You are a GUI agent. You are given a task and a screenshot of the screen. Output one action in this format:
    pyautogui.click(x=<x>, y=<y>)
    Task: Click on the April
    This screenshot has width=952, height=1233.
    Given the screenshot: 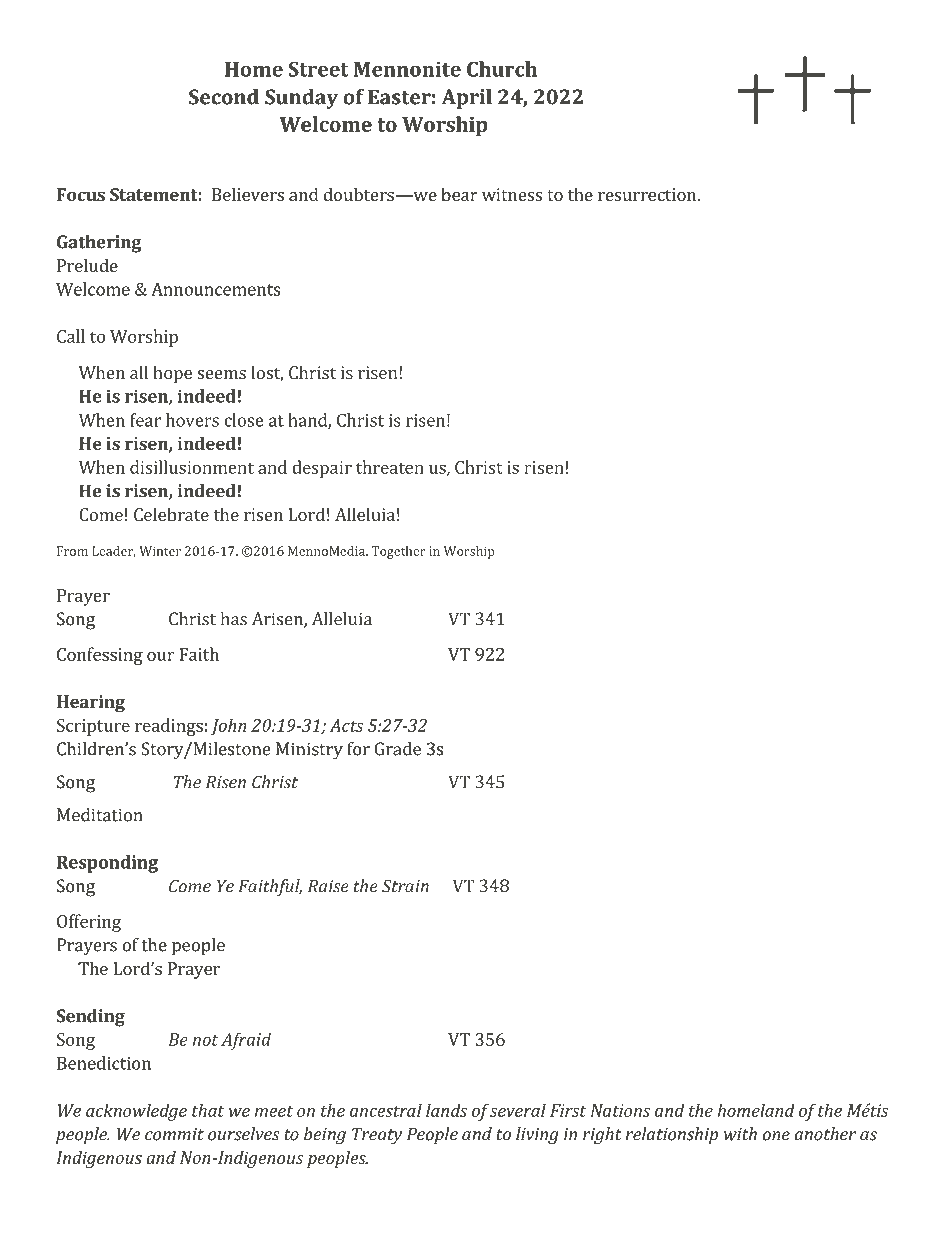 What is the action you would take?
    pyautogui.click(x=467, y=99)
